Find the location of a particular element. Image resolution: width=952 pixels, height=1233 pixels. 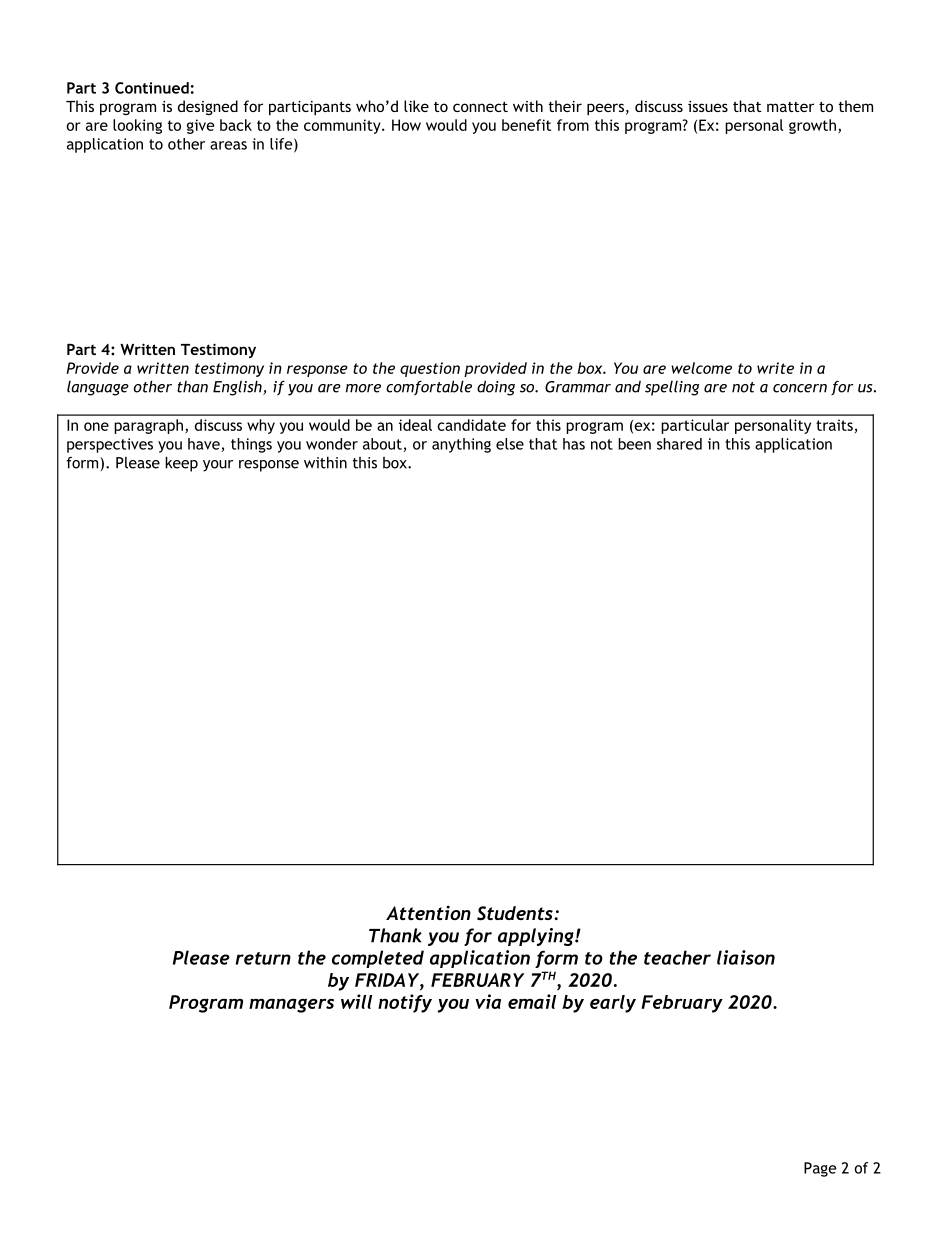

your is located at coordinates (218, 466).
